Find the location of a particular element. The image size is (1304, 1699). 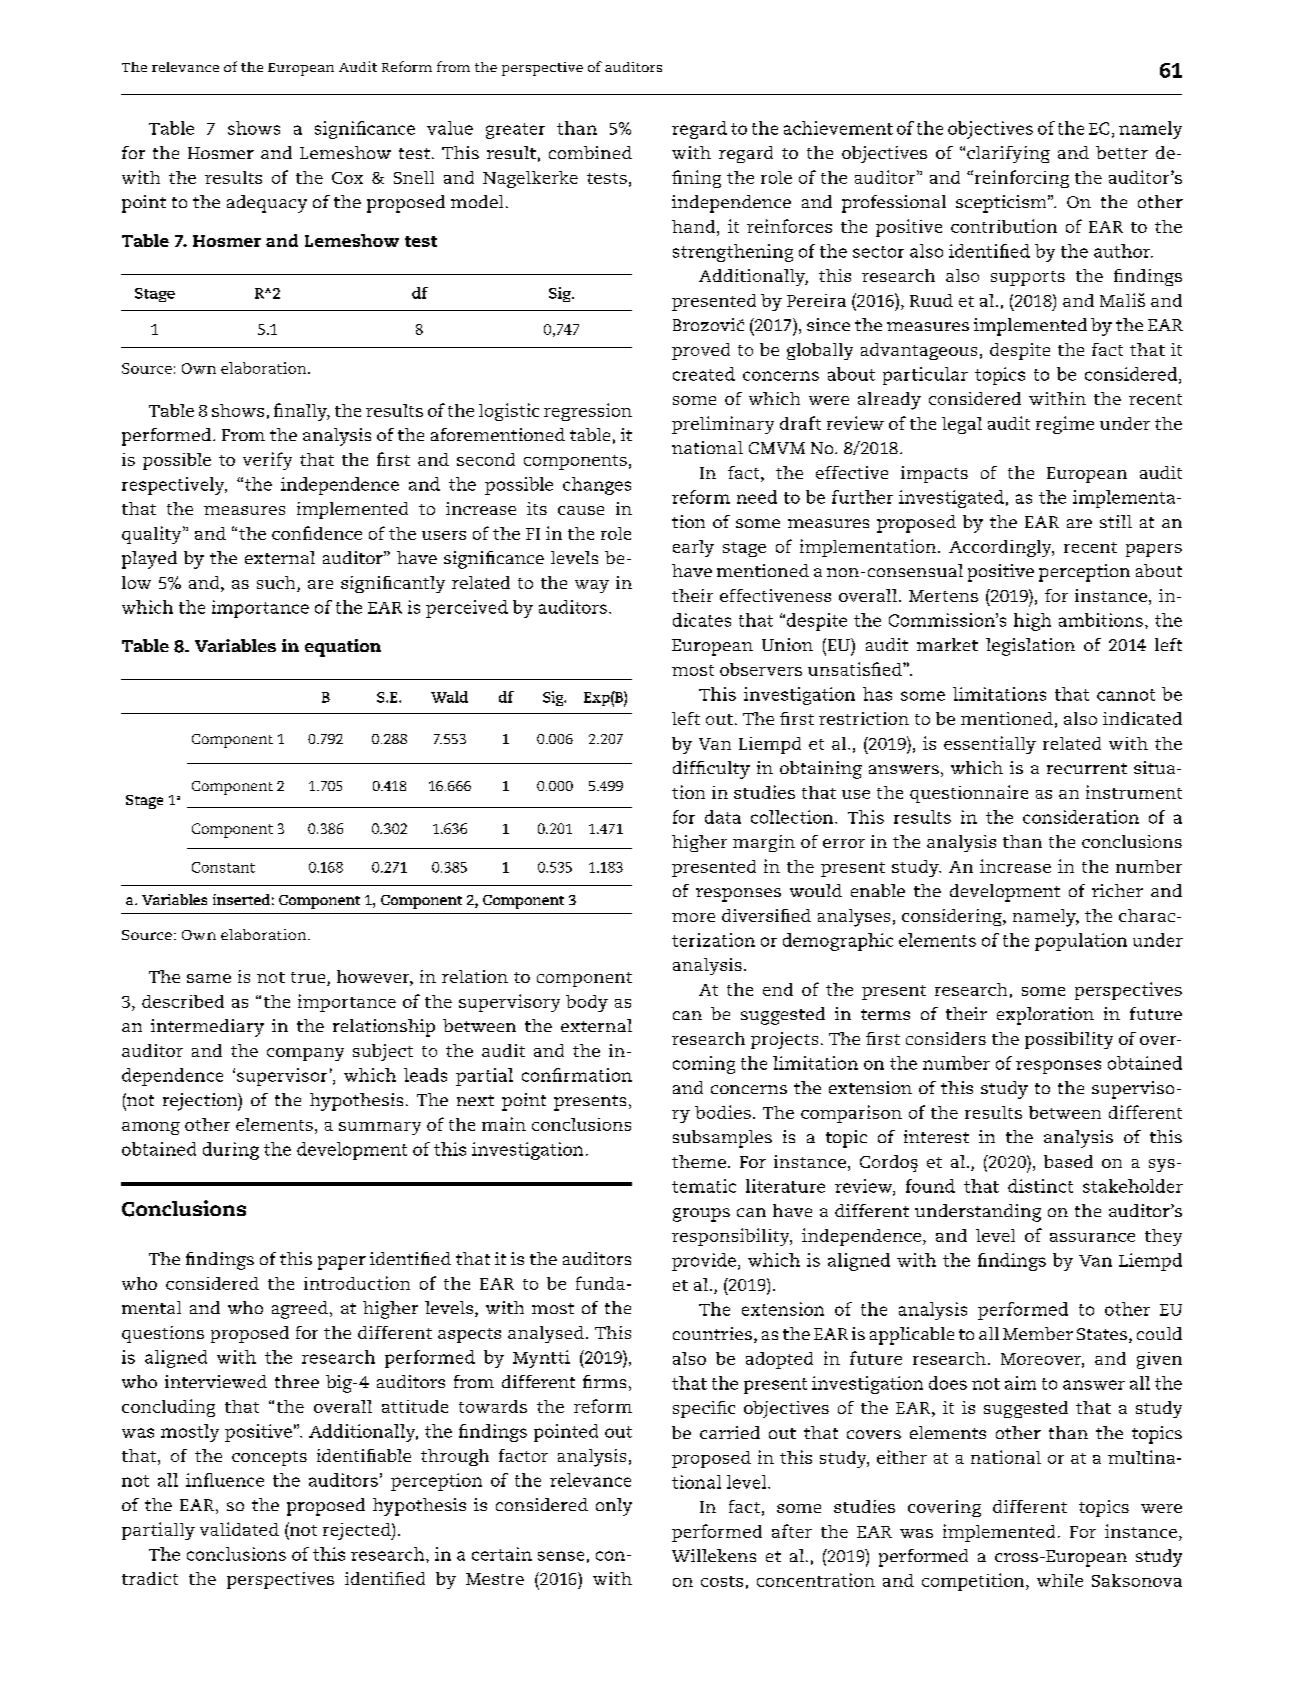

way is located at coordinates (592, 586).
